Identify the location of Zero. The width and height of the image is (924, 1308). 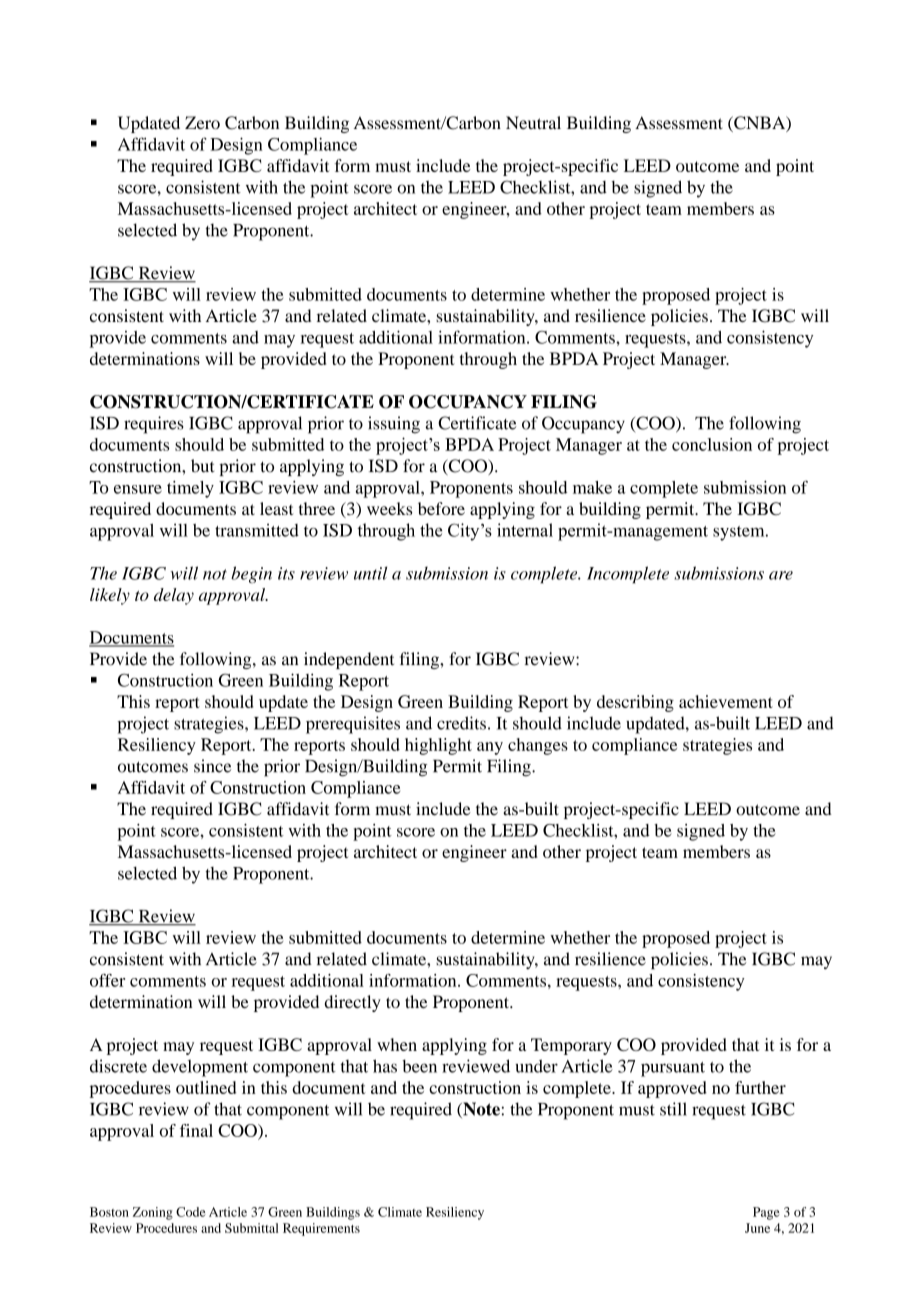
(202, 122).
